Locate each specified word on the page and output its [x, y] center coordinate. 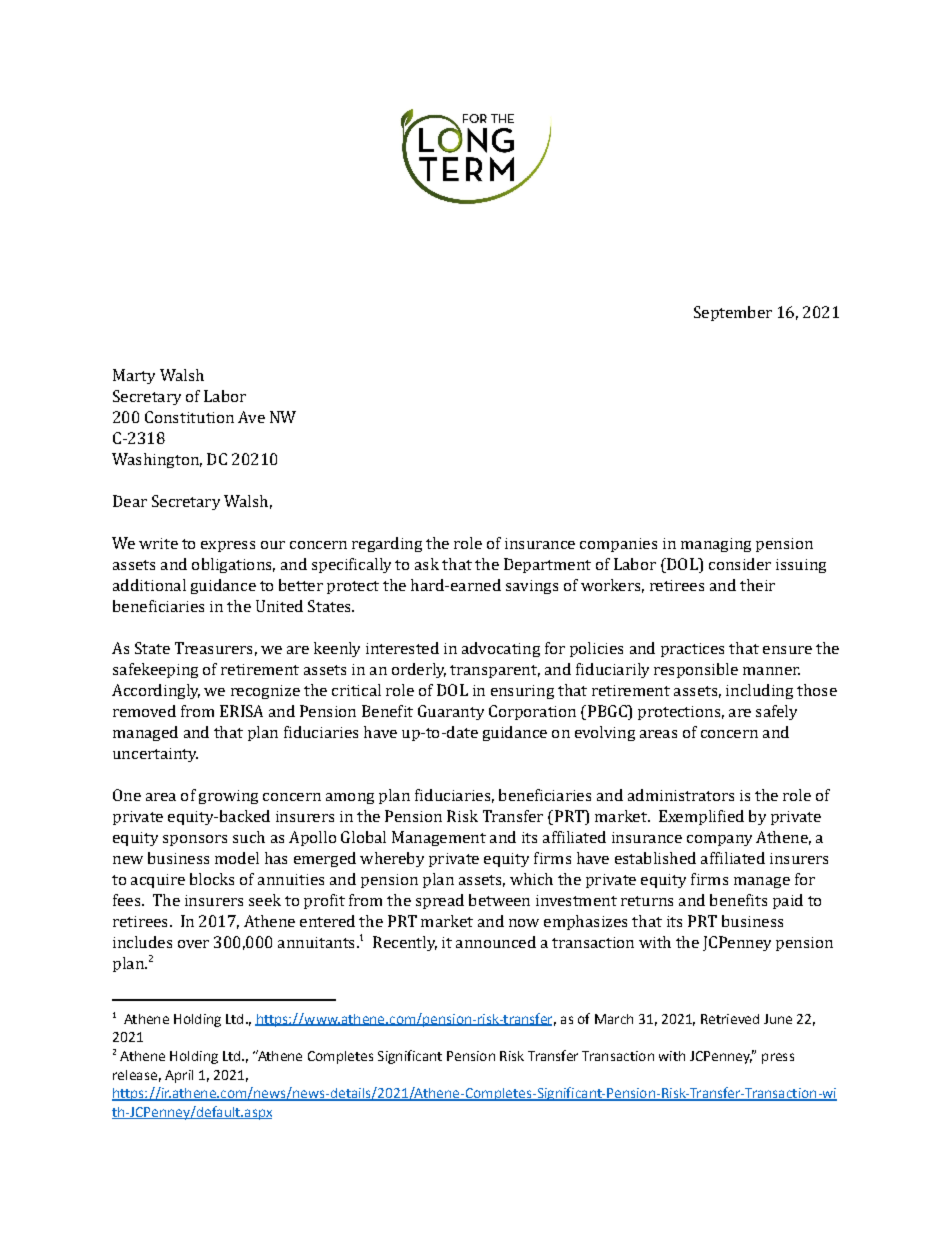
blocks [212, 879]
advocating [501, 649]
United [279, 606]
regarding [387, 544]
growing [228, 797]
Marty [134, 376]
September [733, 313]
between [499, 900]
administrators [681, 795]
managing [716, 545]
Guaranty [451, 712]
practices [692, 650]
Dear [130, 501]
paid [788, 901]
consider [740, 564]
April [179, 1076]
